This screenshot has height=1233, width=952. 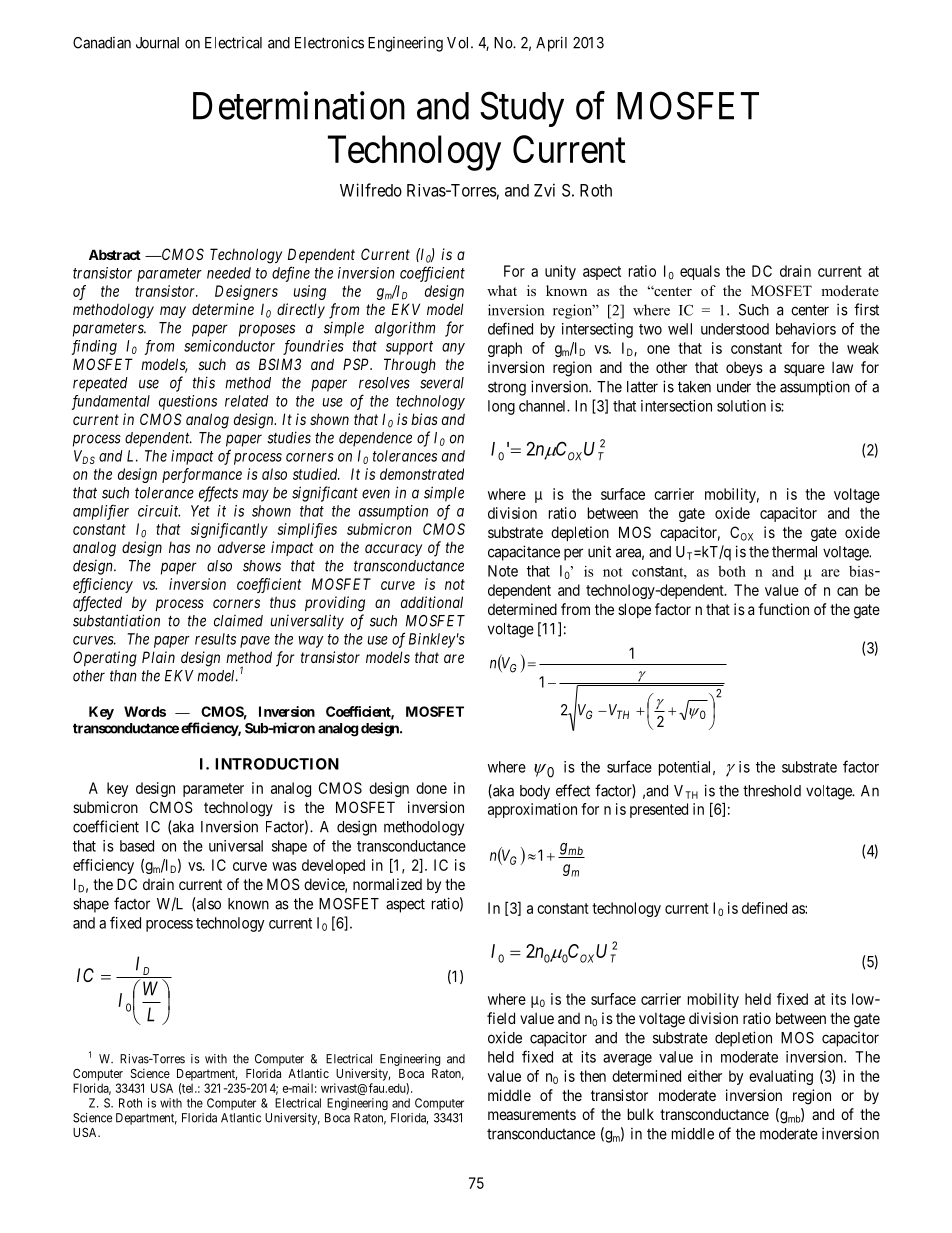 What do you see at coordinates (741, 406) in the screenshot?
I see `solution` at bounding box center [741, 406].
